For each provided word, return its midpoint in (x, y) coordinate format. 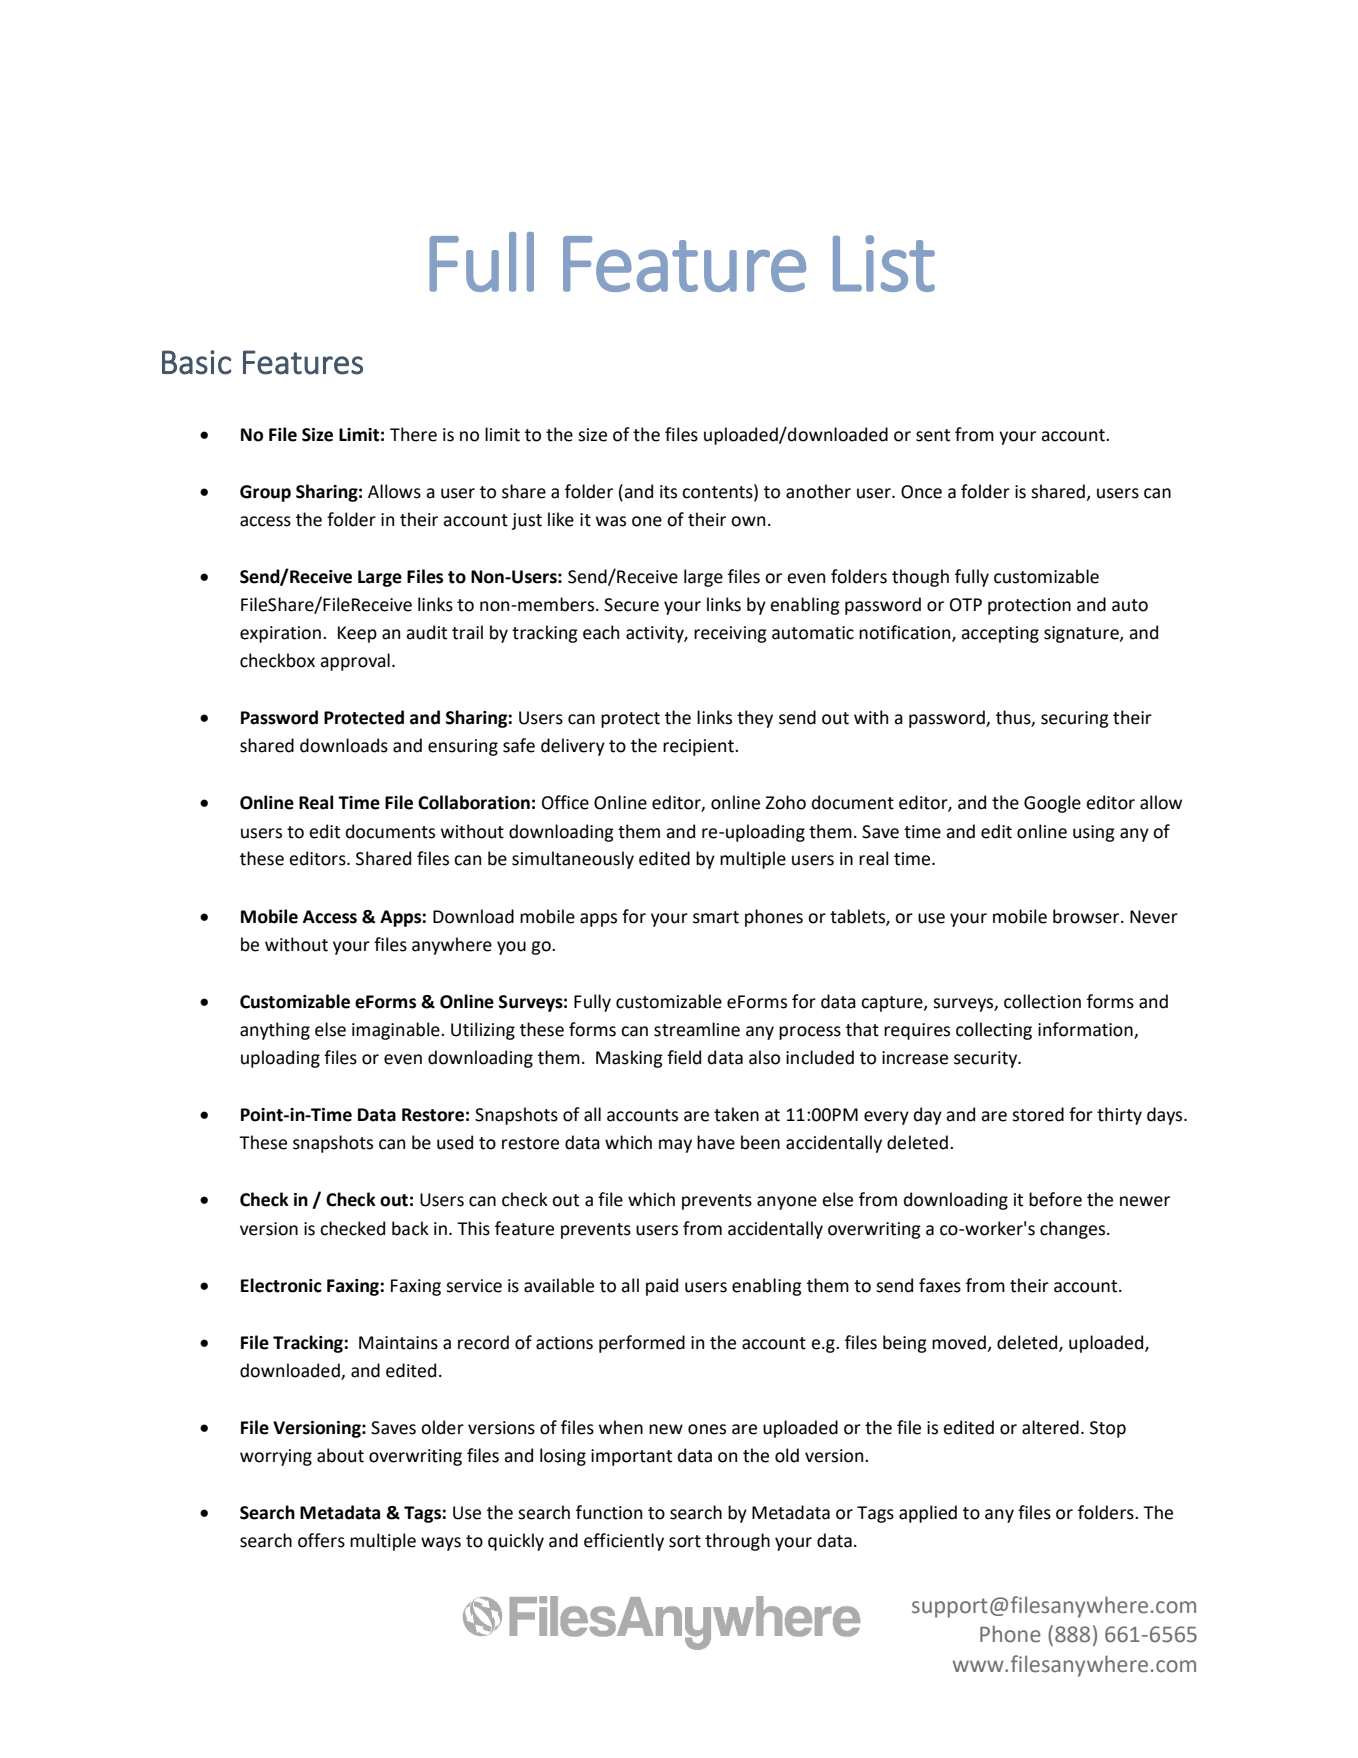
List (884, 263)
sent (933, 435)
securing (1075, 719)
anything (275, 1031)
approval (355, 662)
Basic (196, 362)
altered (1050, 1427)
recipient (699, 747)
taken (736, 1114)
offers (321, 1540)
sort (685, 1541)
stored (1038, 1114)
